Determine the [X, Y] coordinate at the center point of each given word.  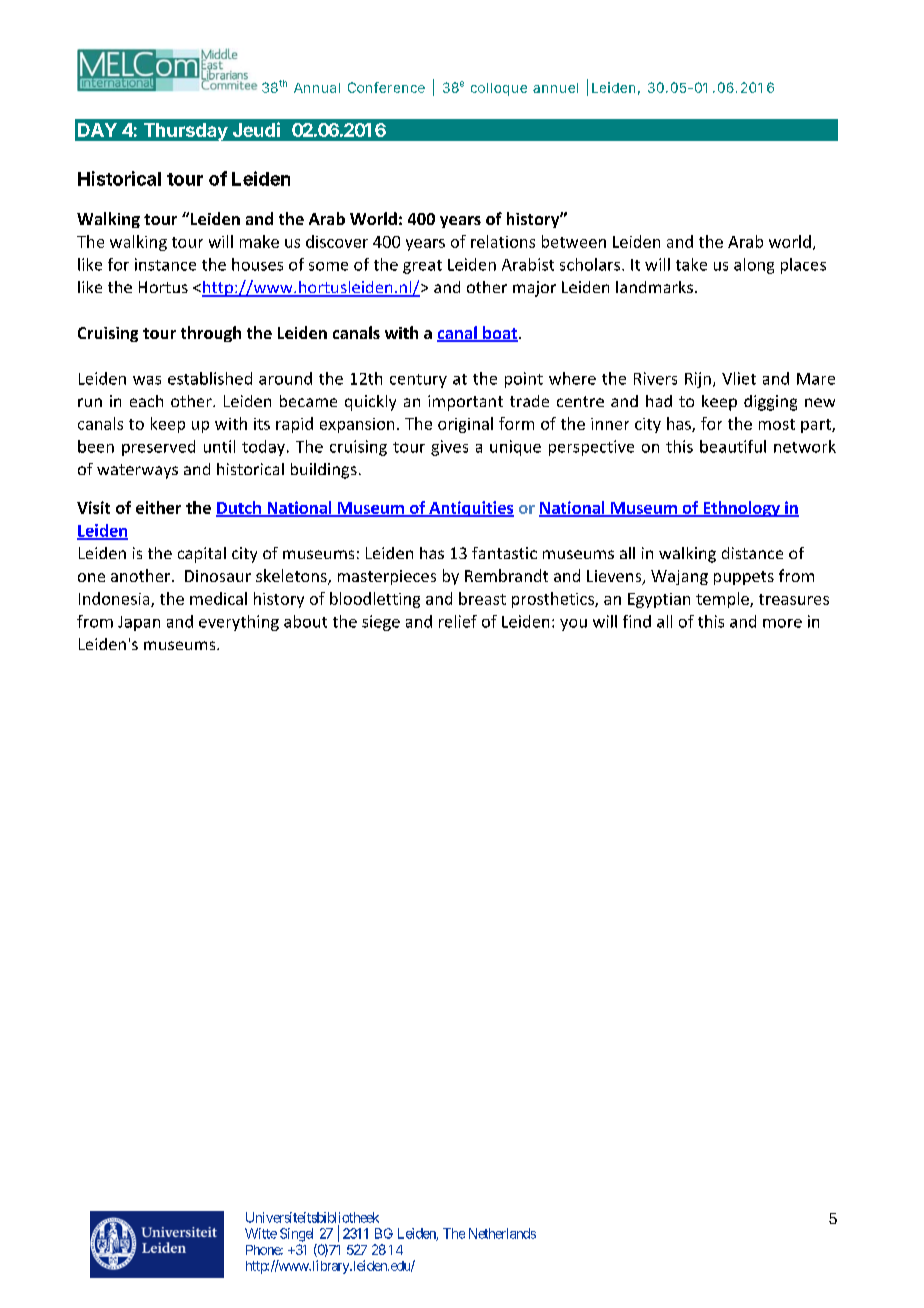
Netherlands [502, 1233]
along [754, 266]
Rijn [698, 380]
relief [458, 621]
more [782, 623]
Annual [317, 88]
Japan [139, 623]
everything [239, 623]
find [637, 621]
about [305, 621]
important [465, 403]
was [147, 380]
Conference [386, 87]
